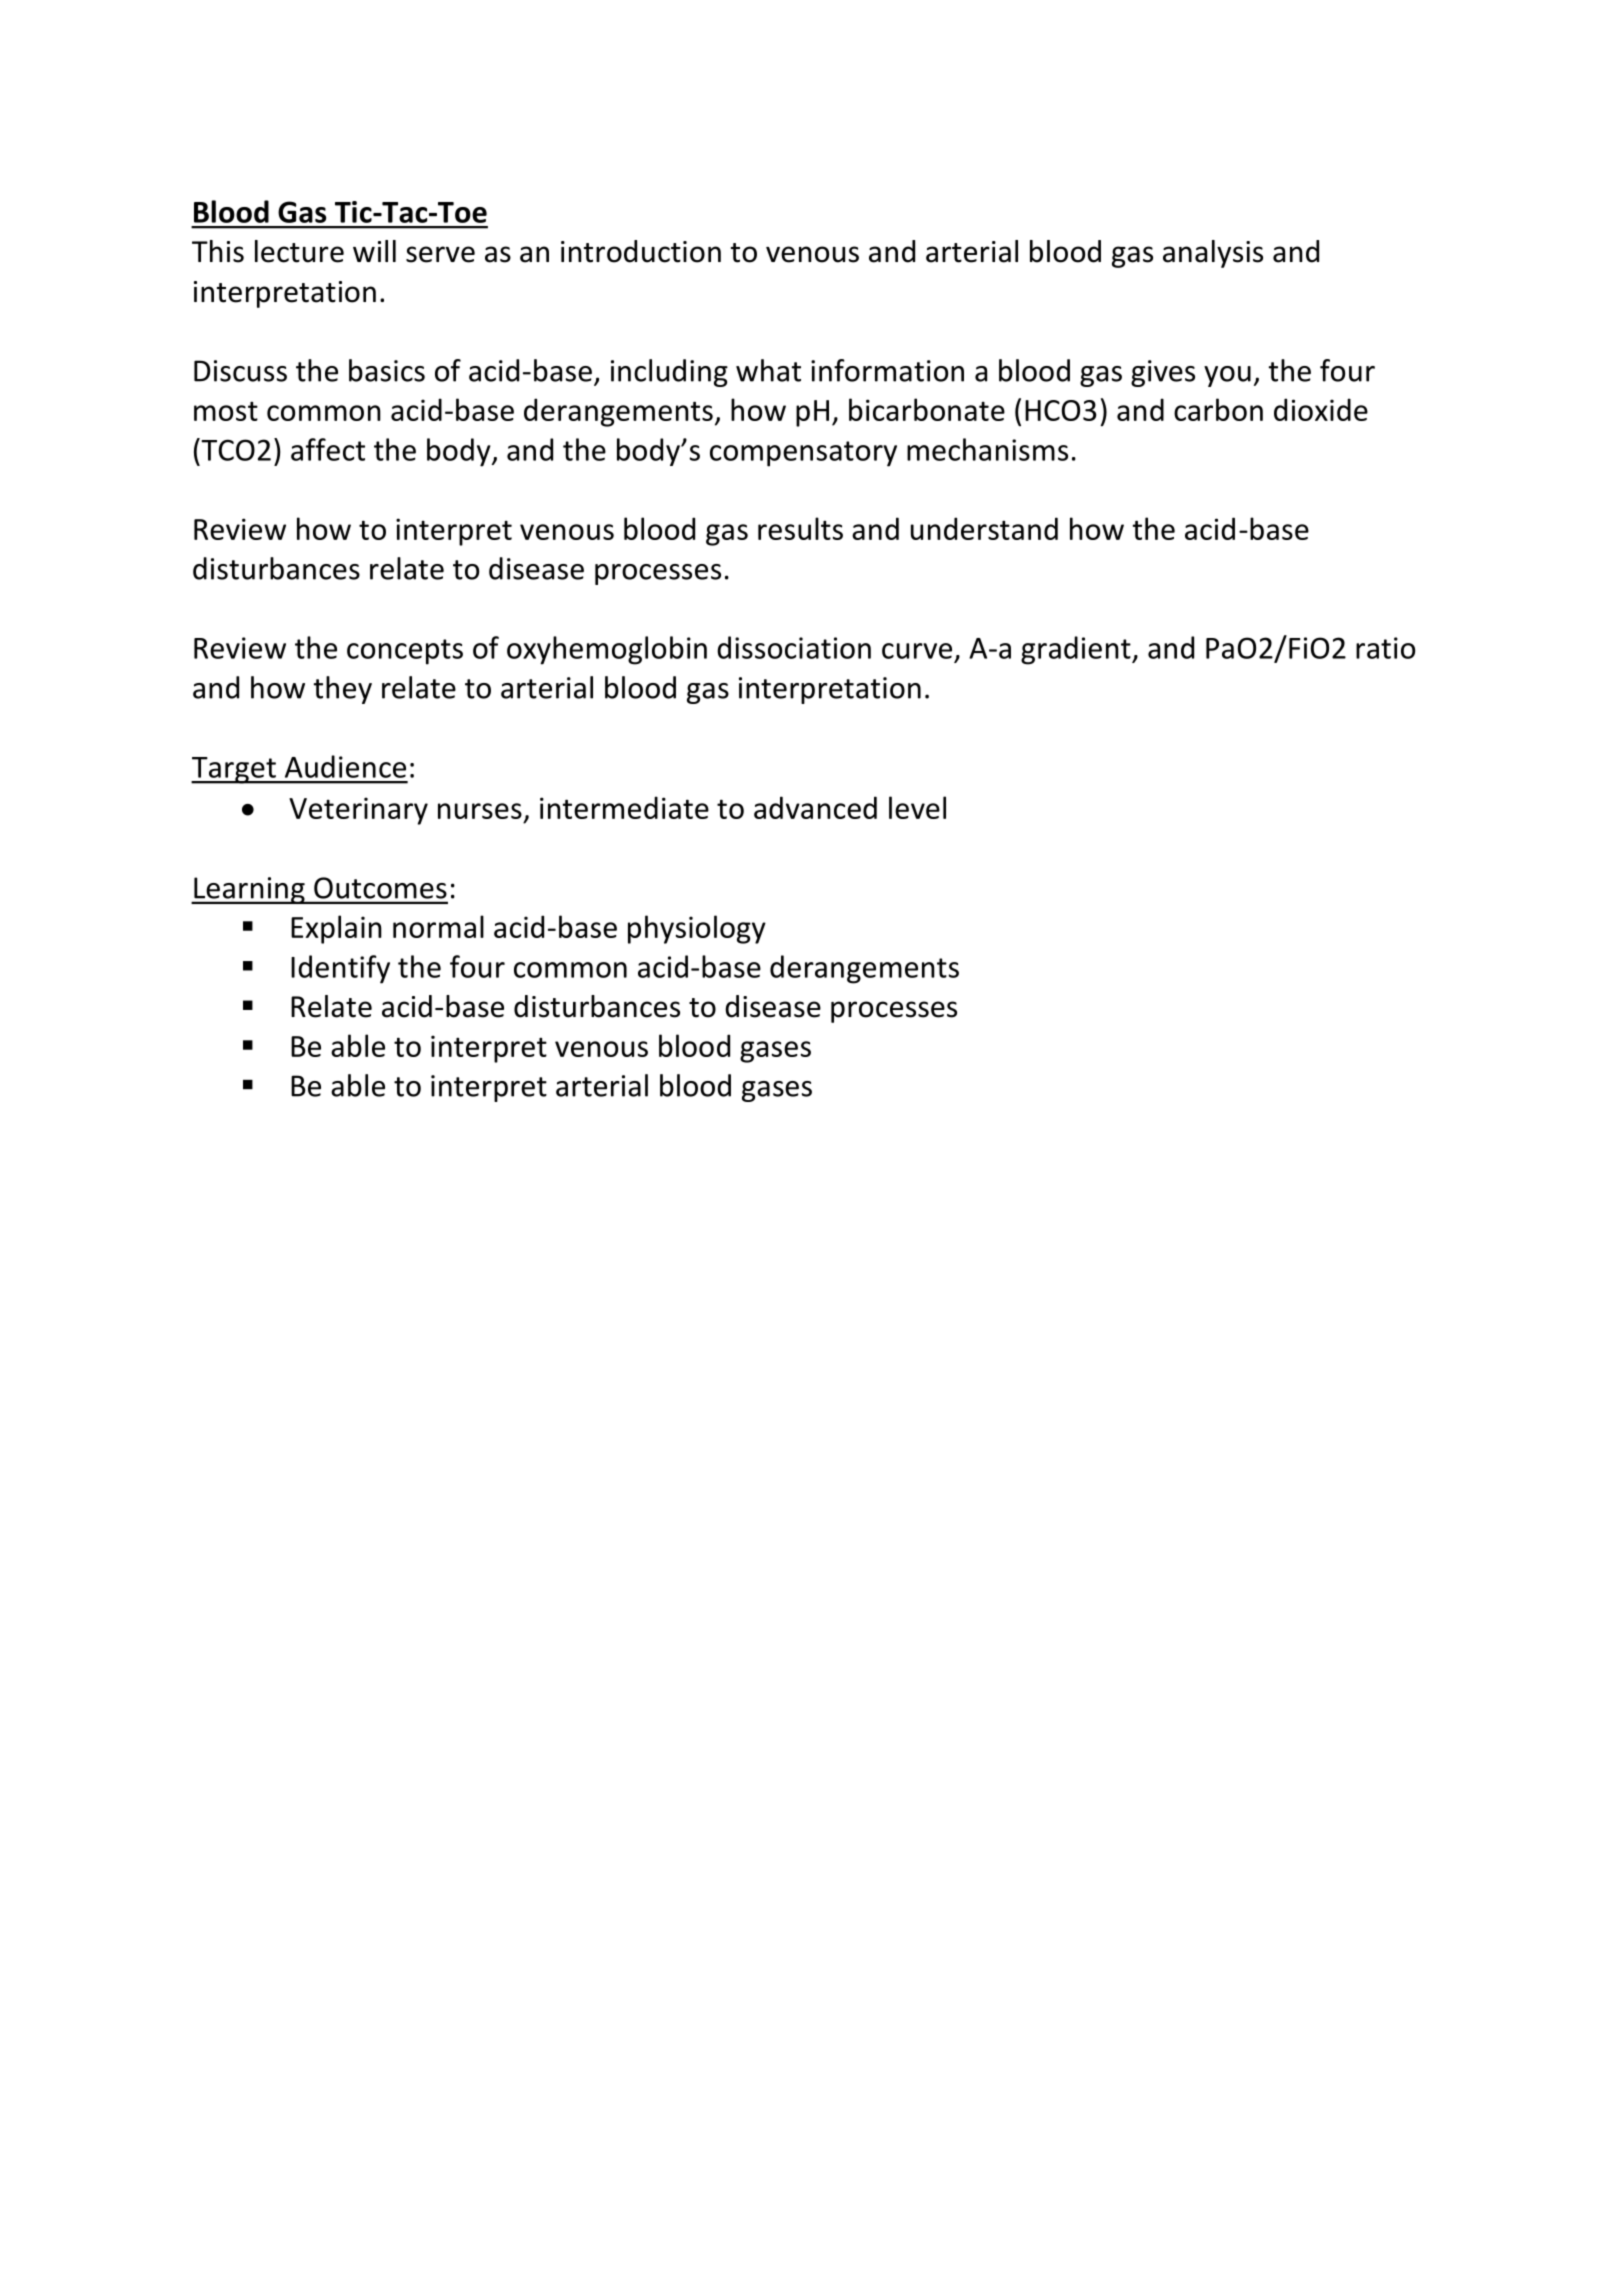  I want to click on dioxide, so click(1321, 409).
